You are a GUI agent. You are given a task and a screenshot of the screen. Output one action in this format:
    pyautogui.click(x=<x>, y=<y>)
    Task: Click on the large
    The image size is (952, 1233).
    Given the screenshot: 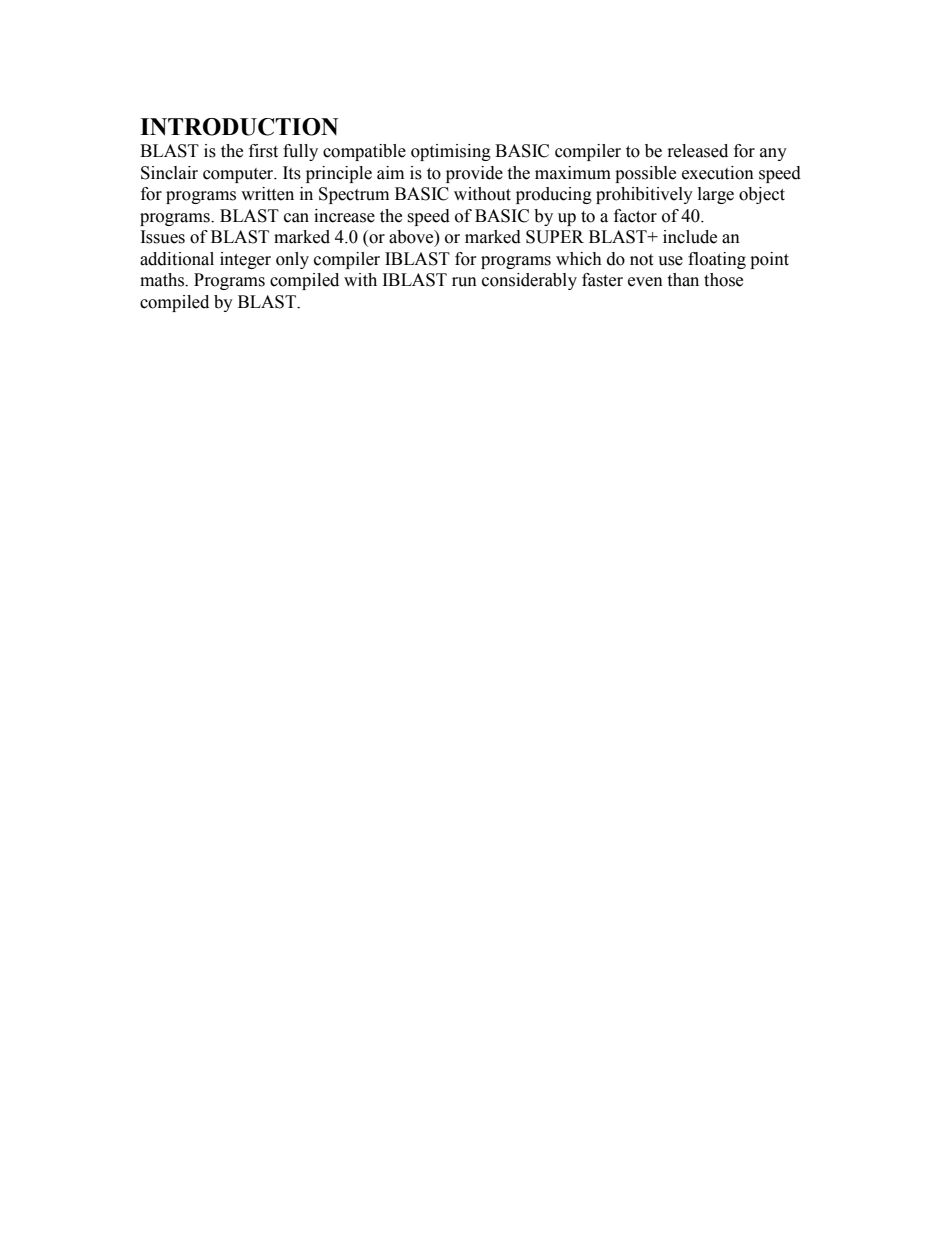 What is the action you would take?
    pyautogui.click(x=716, y=195)
